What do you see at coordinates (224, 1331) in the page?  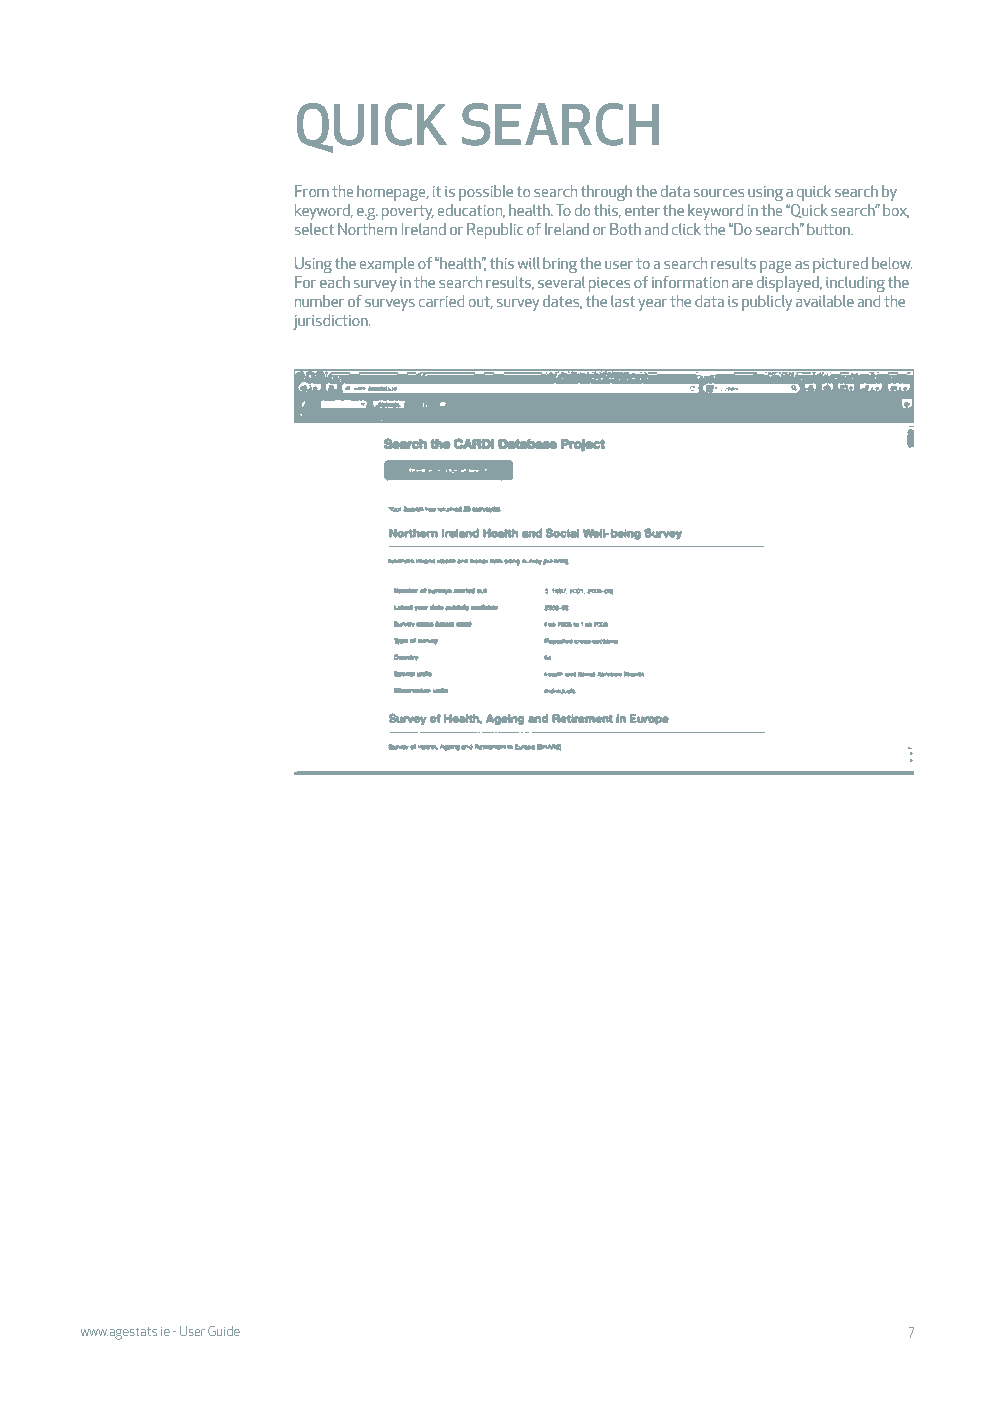 I see `Guide` at bounding box center [224, 1331].
